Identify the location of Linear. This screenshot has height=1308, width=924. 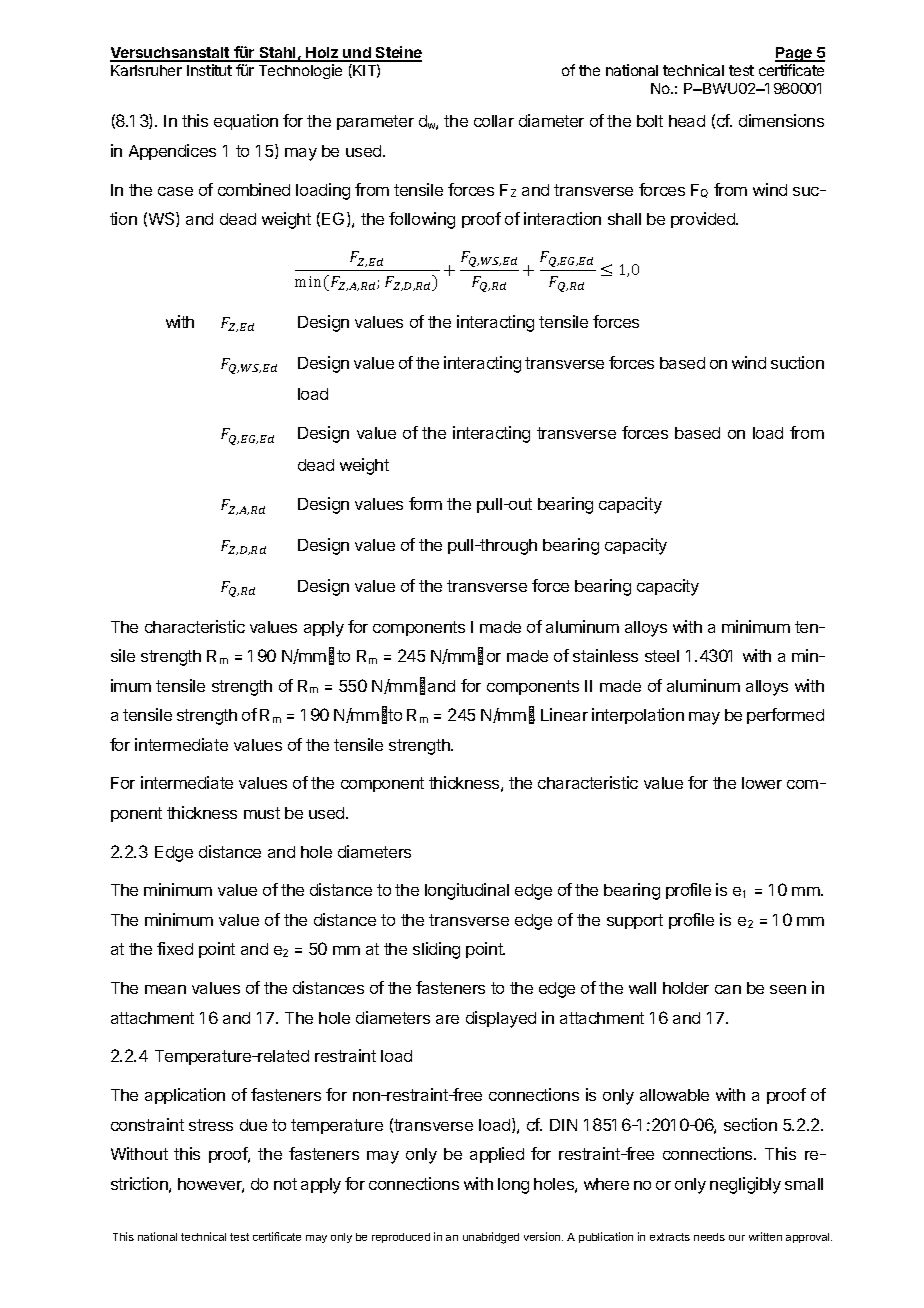
(564, 714).
